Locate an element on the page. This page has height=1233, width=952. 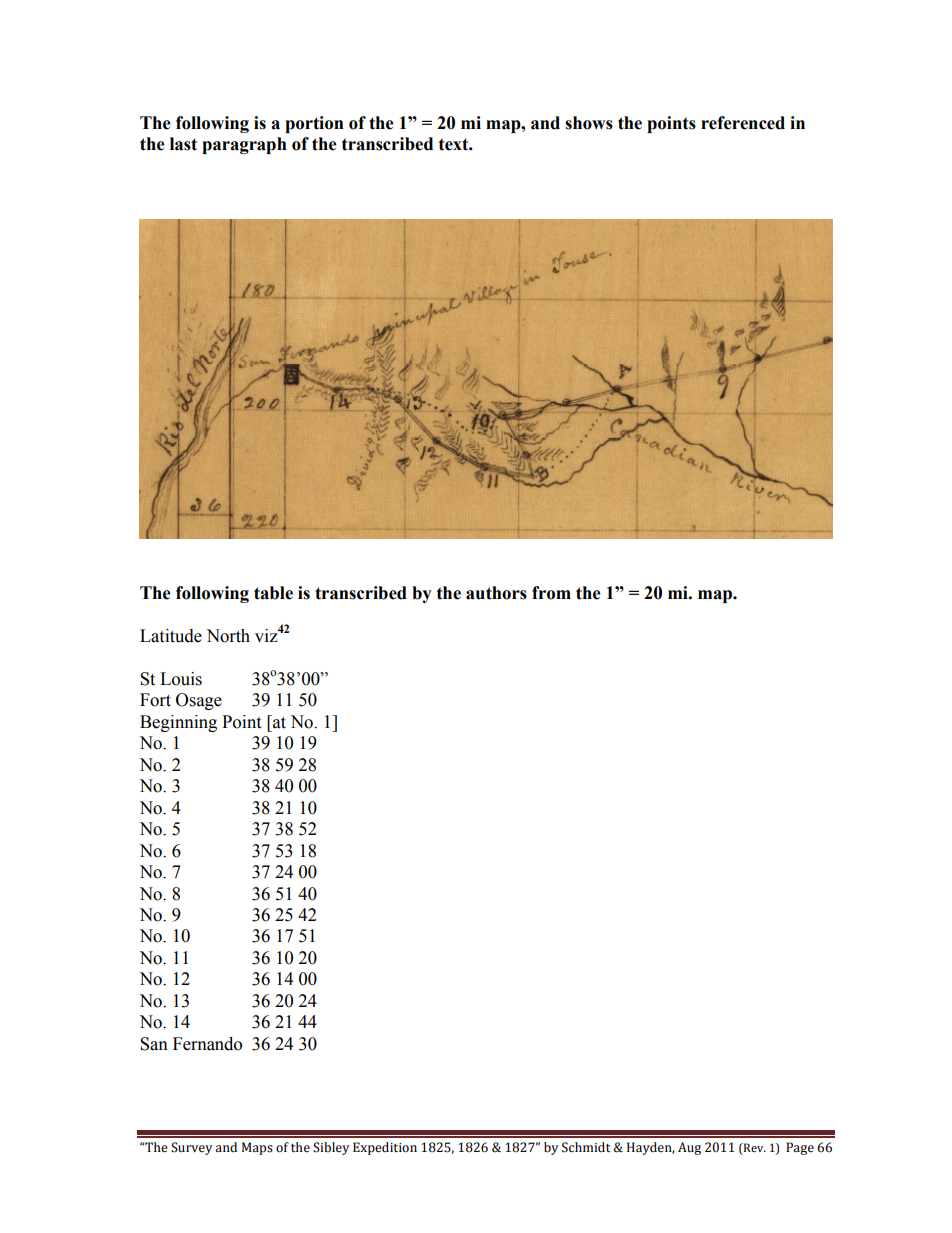
portion is located at coordinates (314, 124).
